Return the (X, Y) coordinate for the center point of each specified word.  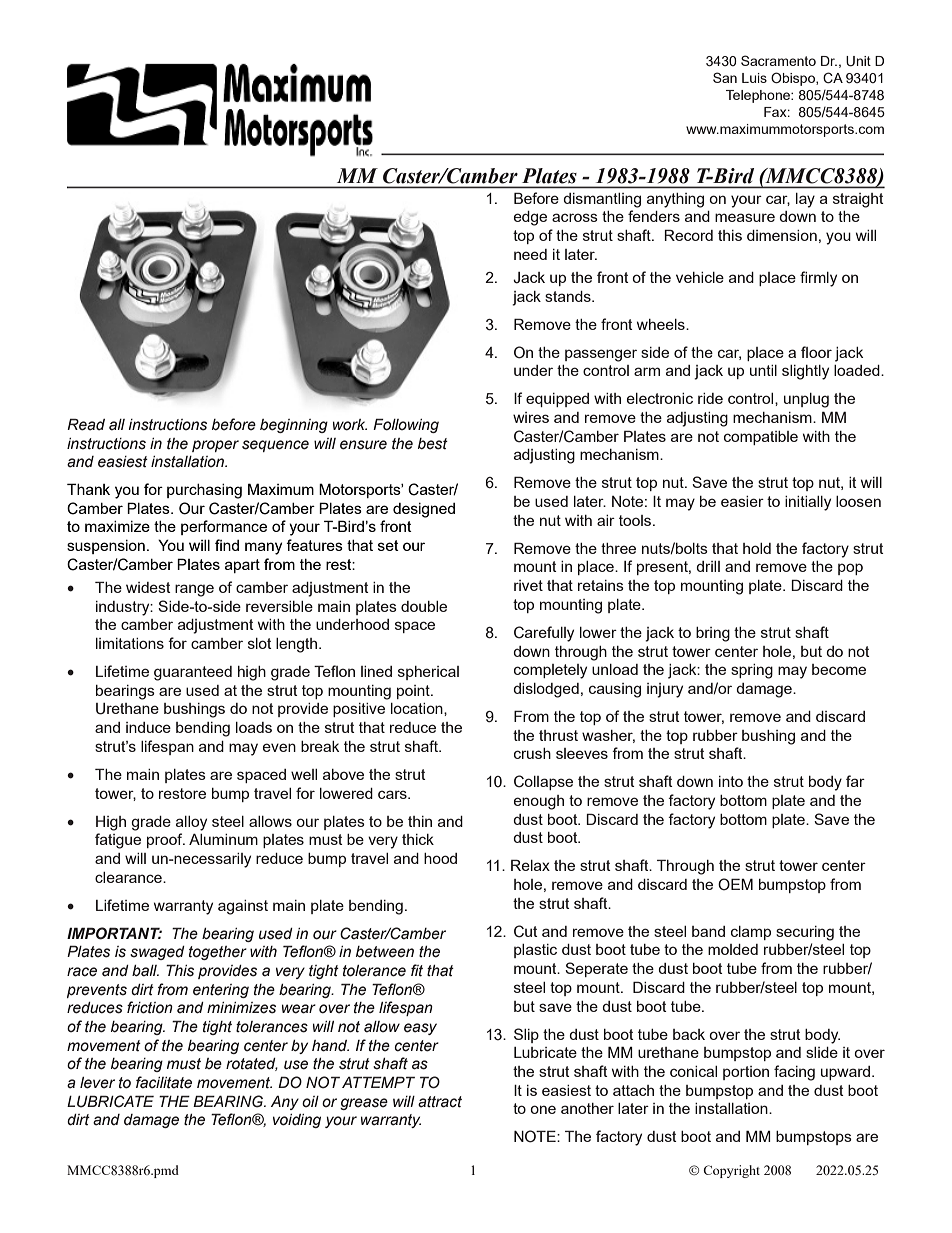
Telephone (759, 96)
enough (539, 802)
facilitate (164, 1082)
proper (215, 446)
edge (530, 218)
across (575, 217)
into (731, 781)
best (433, 444)
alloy (191, 823)
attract (440, 1102)
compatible (761, 438)
